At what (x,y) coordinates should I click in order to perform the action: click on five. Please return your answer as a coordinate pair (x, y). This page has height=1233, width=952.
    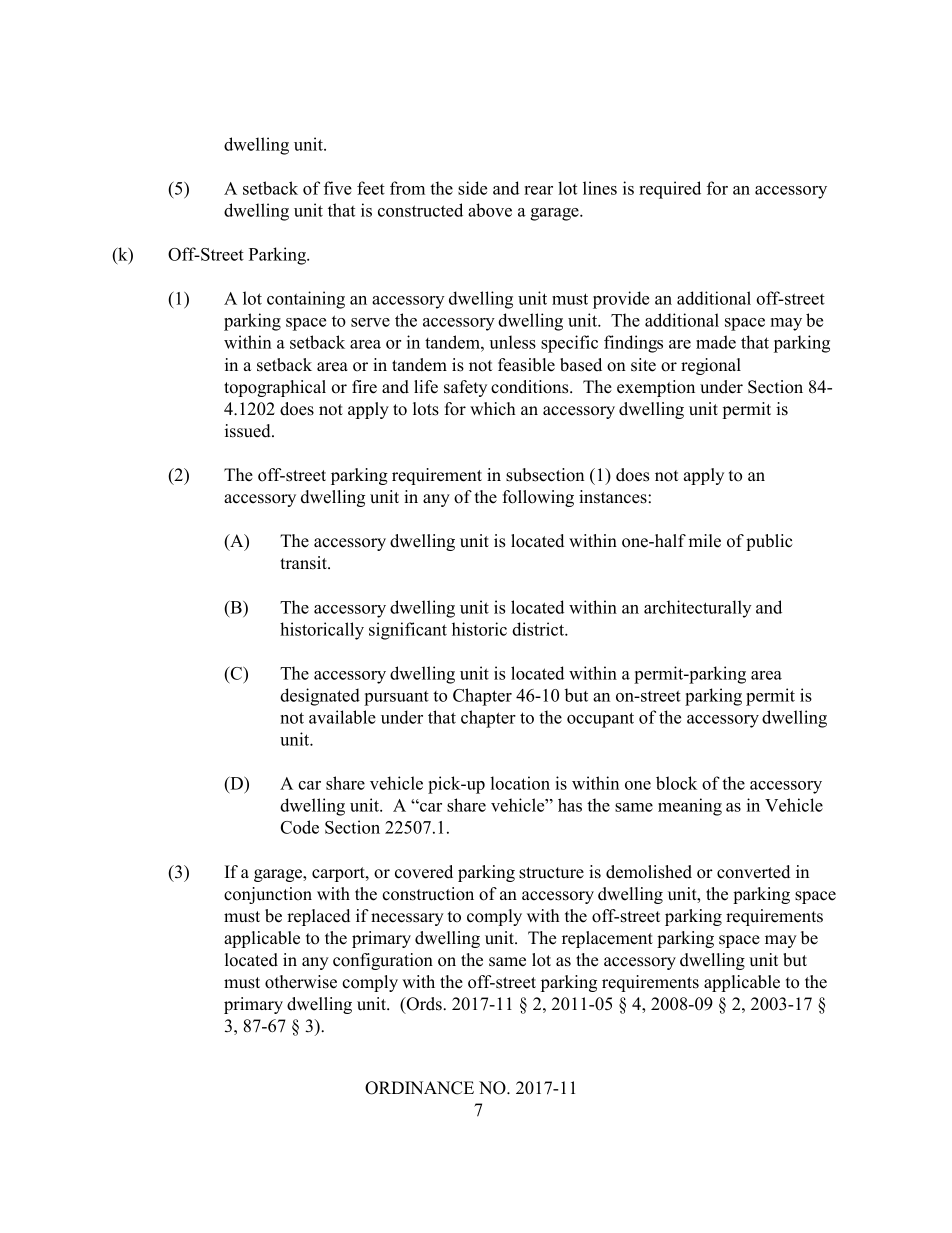
    Looking at the image, I should click on (338, 188).
